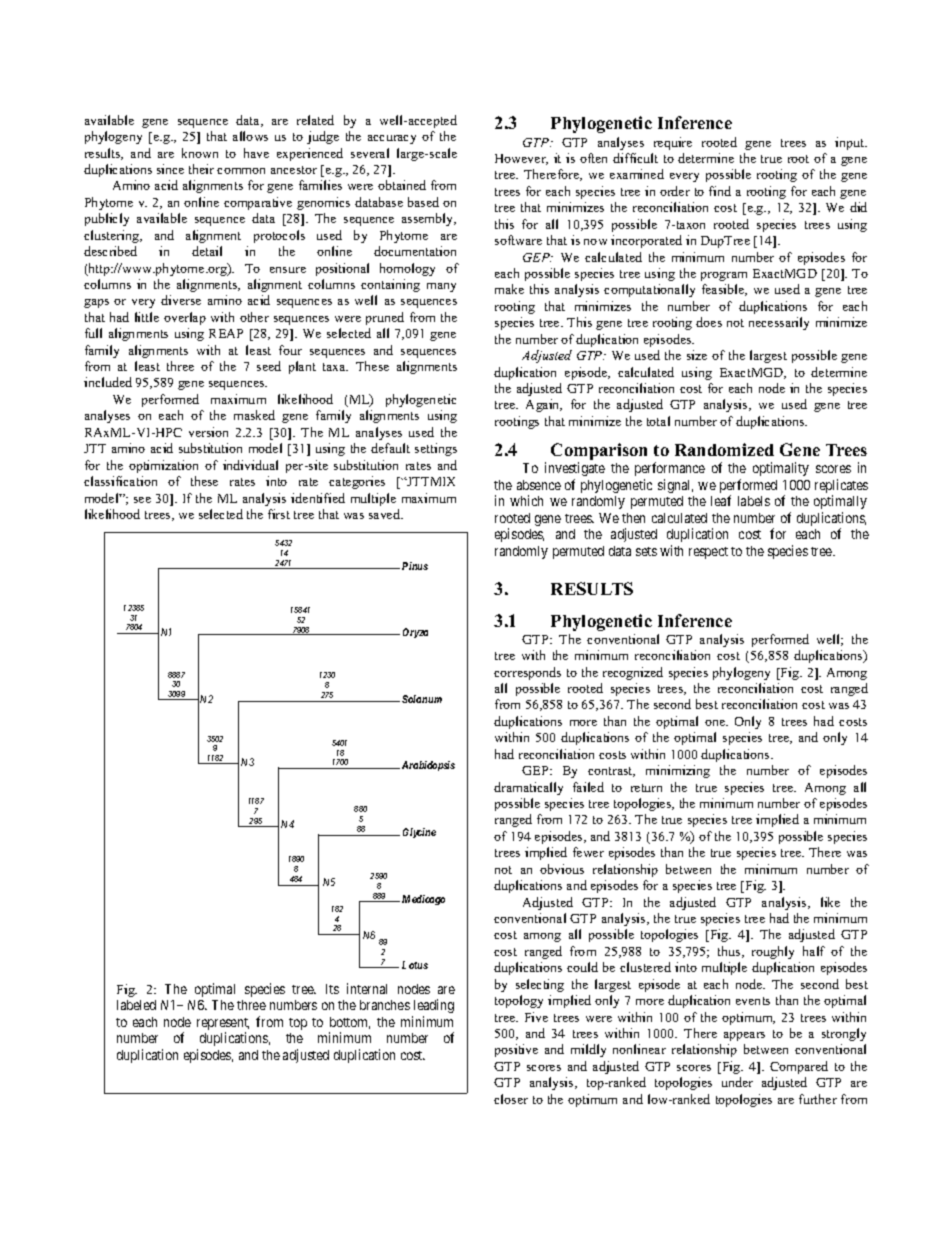 The height and width of the page is (1233, 952). I want to click on Pinus, so click(415, 566).
